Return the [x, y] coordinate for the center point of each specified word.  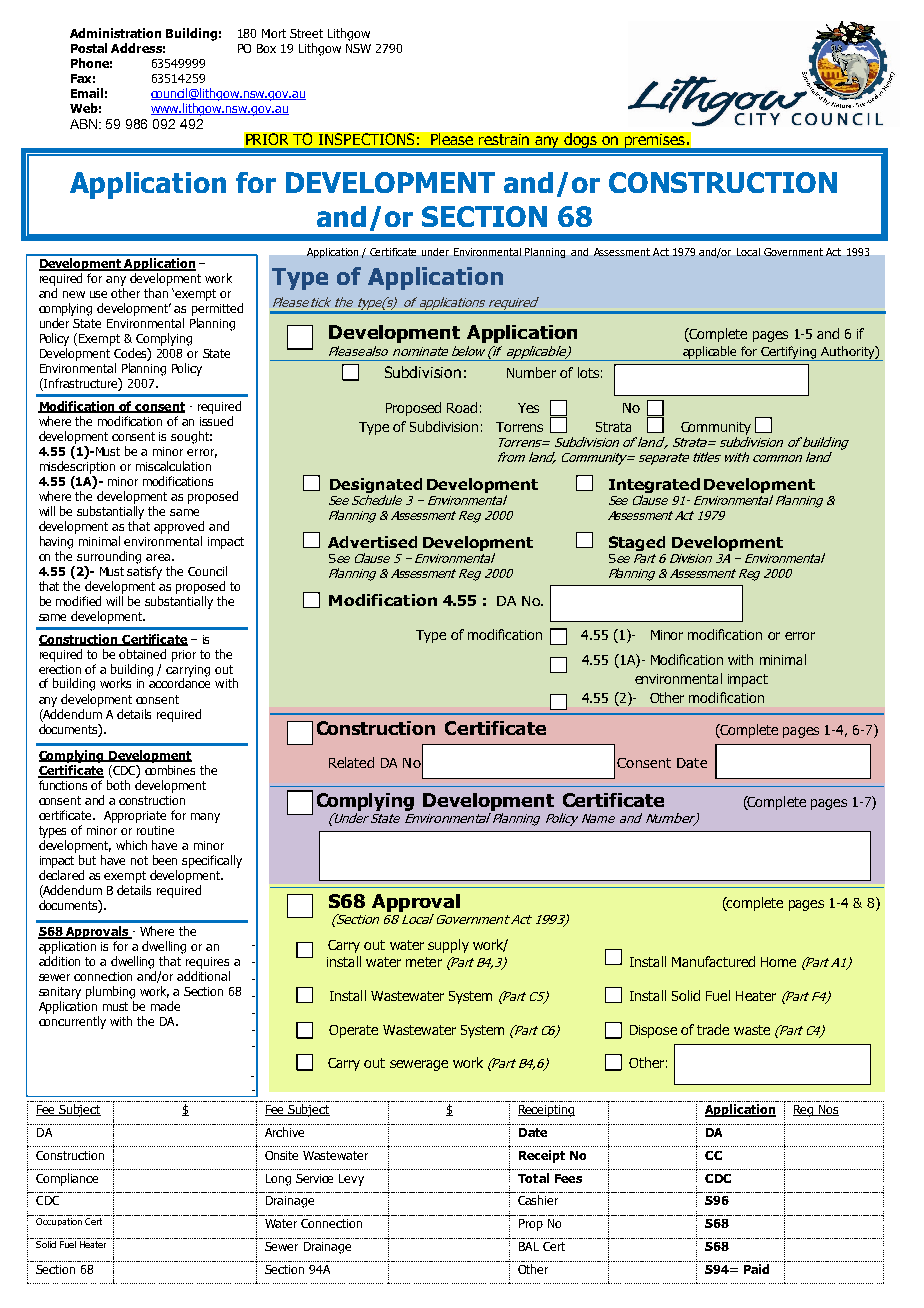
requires [207, 963]
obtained [142, 654]
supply [448, 946]
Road [462, 407]
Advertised [372, 542]
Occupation [59, 1222]
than [156, 293]
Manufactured [713, 961]
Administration [115, 33]
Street [306, 33]
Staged [637, 543]
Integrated [654, 485]
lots [588, 372]
